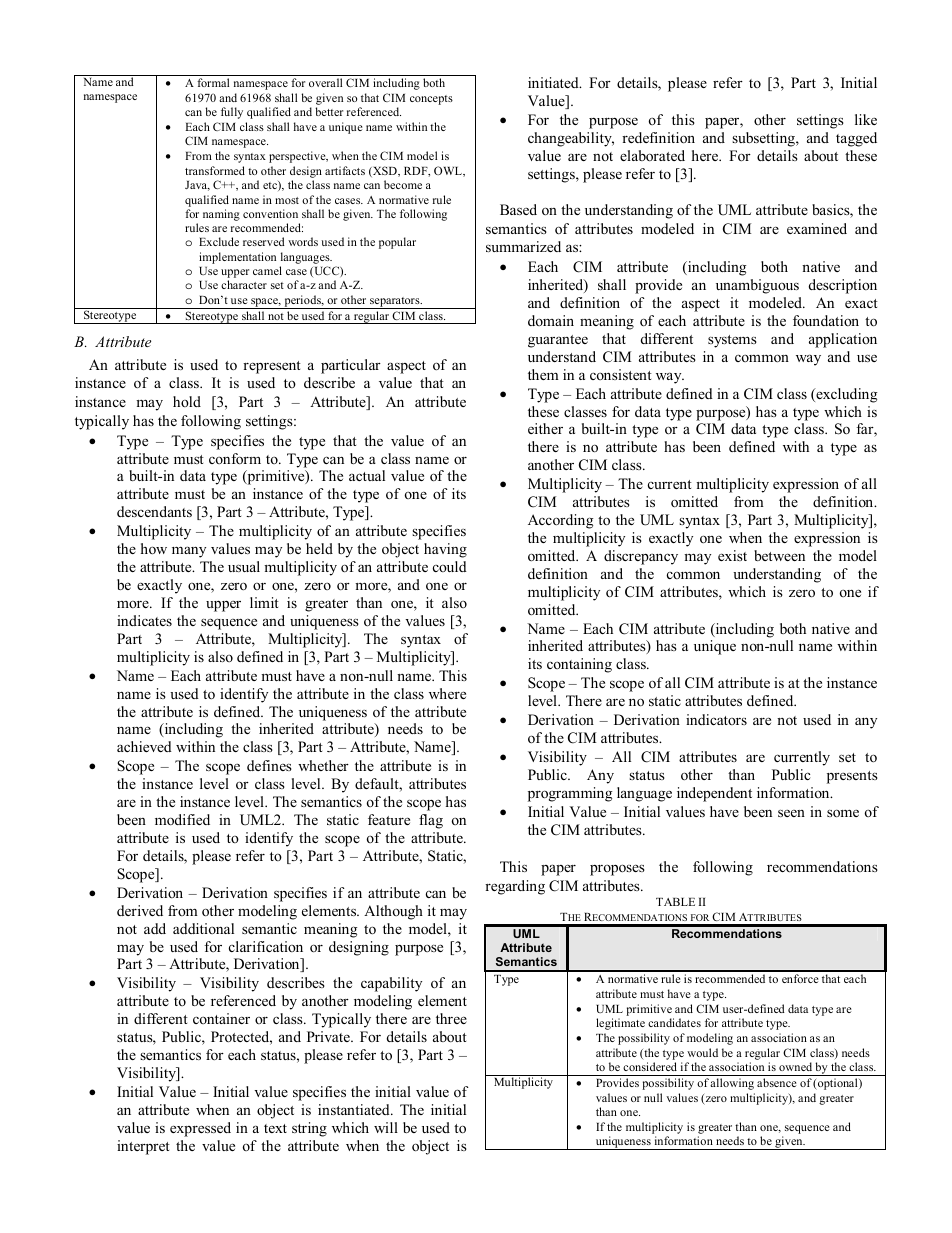 This page has height=1233, width=952. Describe the element at coordinates (776, 1082) in the page. I see `absence` at that location.
